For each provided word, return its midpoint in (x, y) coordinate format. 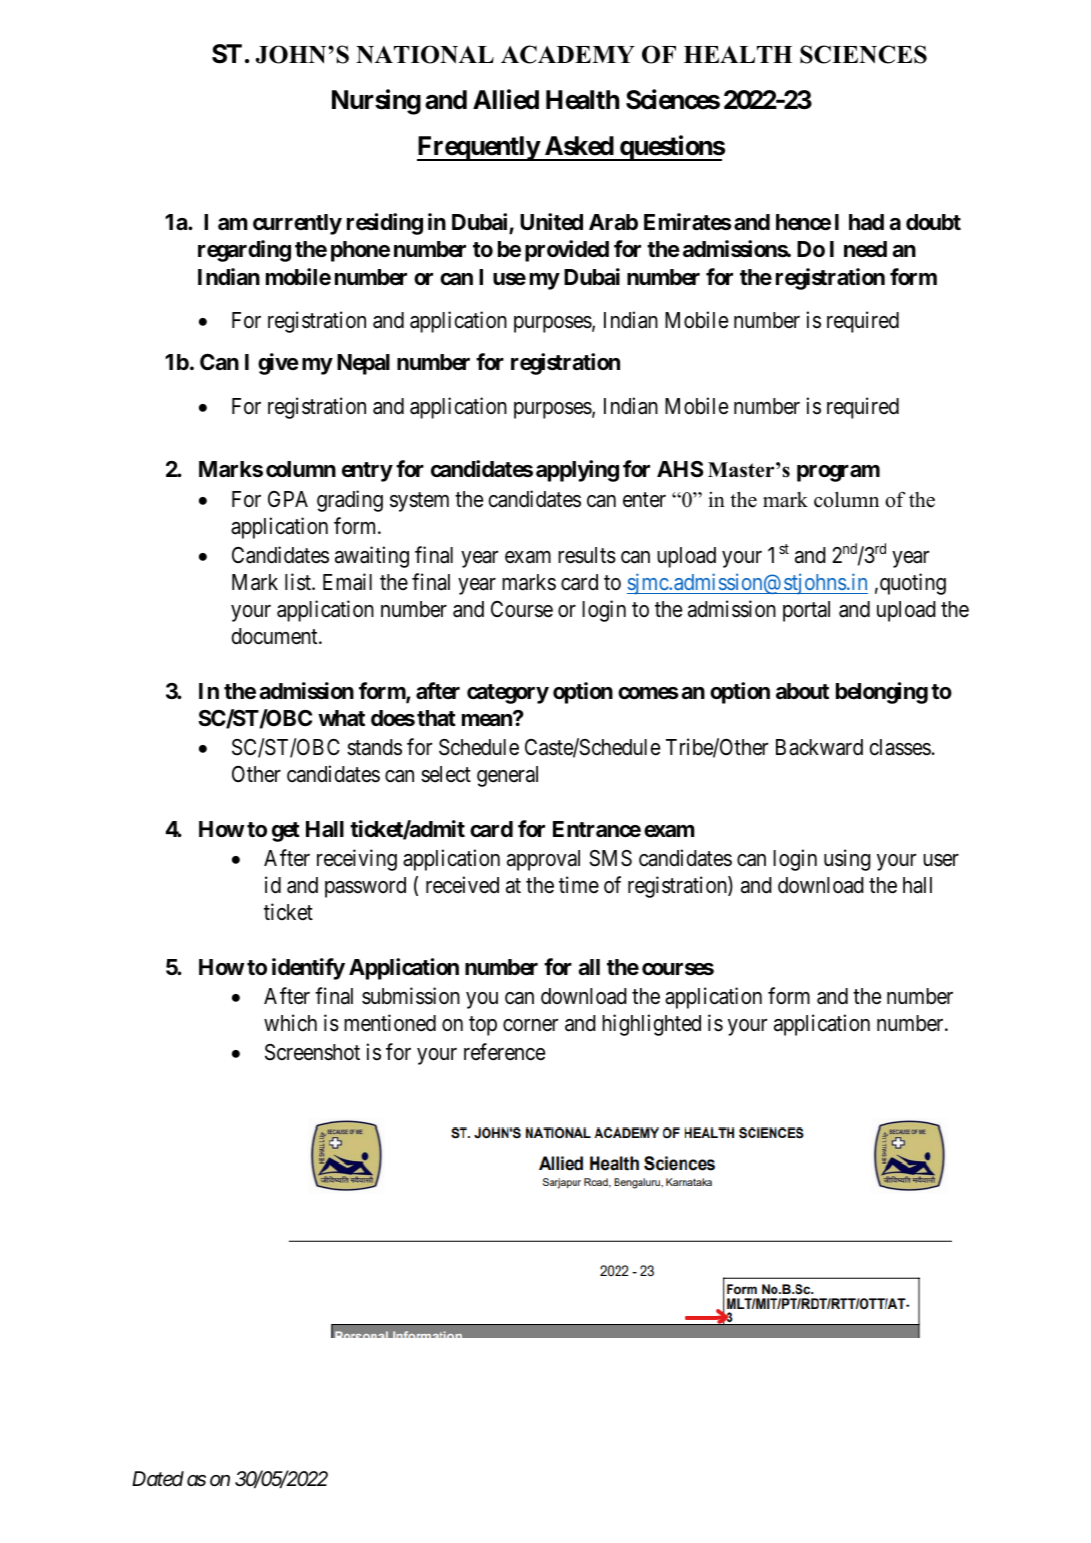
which (290, 1023)
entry (367, 472)
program (838, 473)
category (508, 694)
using (847, 860)
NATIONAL (425, 54)
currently (297, 224)
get (286, 832)
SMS (610, 858)
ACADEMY (568, 54)
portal (806, 611)
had (866, 222)
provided (567, 251)
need (865, 249)
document (276, 636)
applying (577, 471)
